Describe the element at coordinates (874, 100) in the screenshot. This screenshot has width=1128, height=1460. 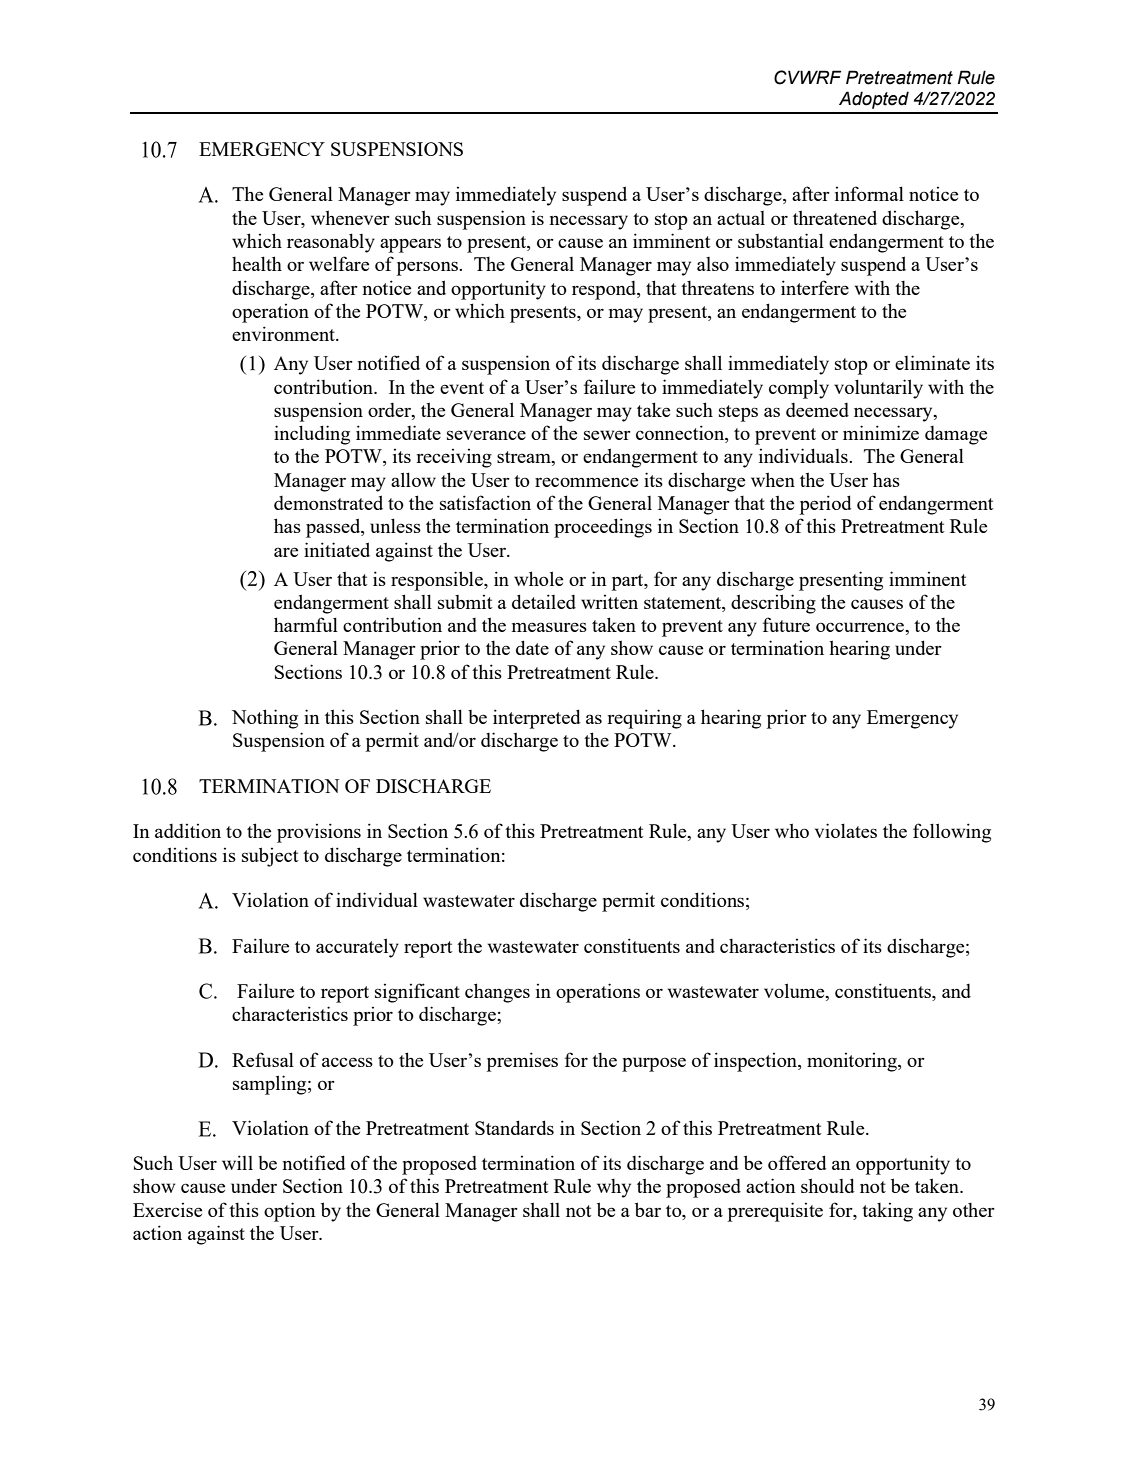
I see `Adopted` at that location.
